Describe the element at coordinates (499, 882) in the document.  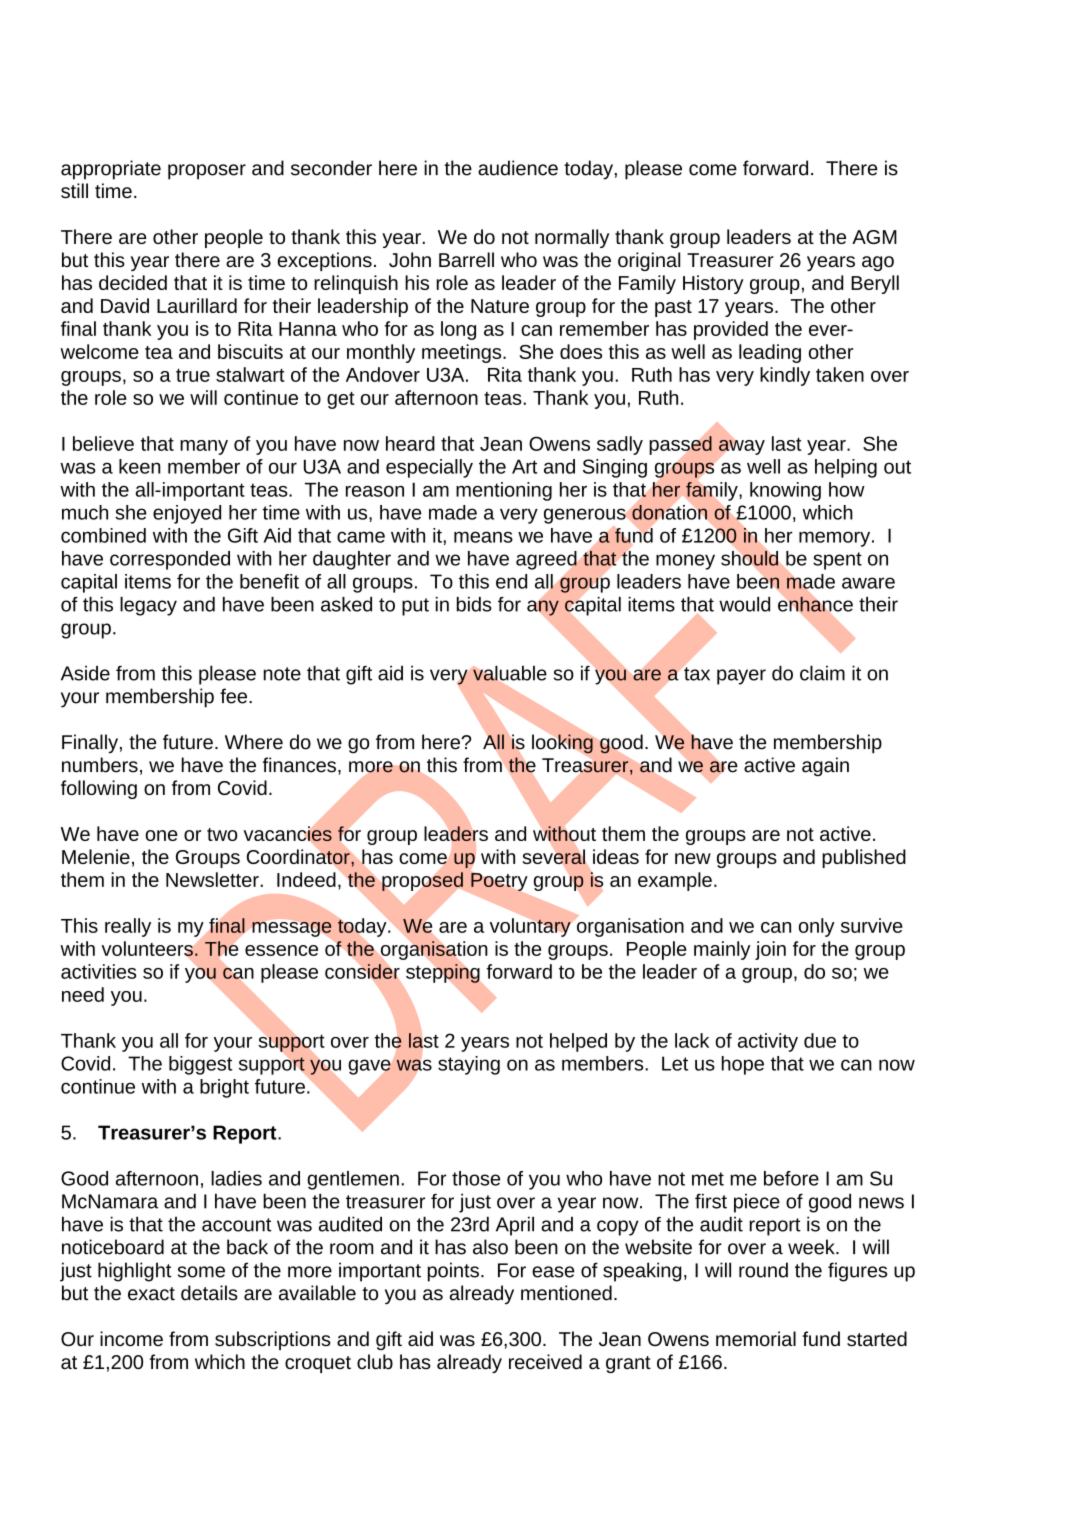
I see `Poetry` at that location.
